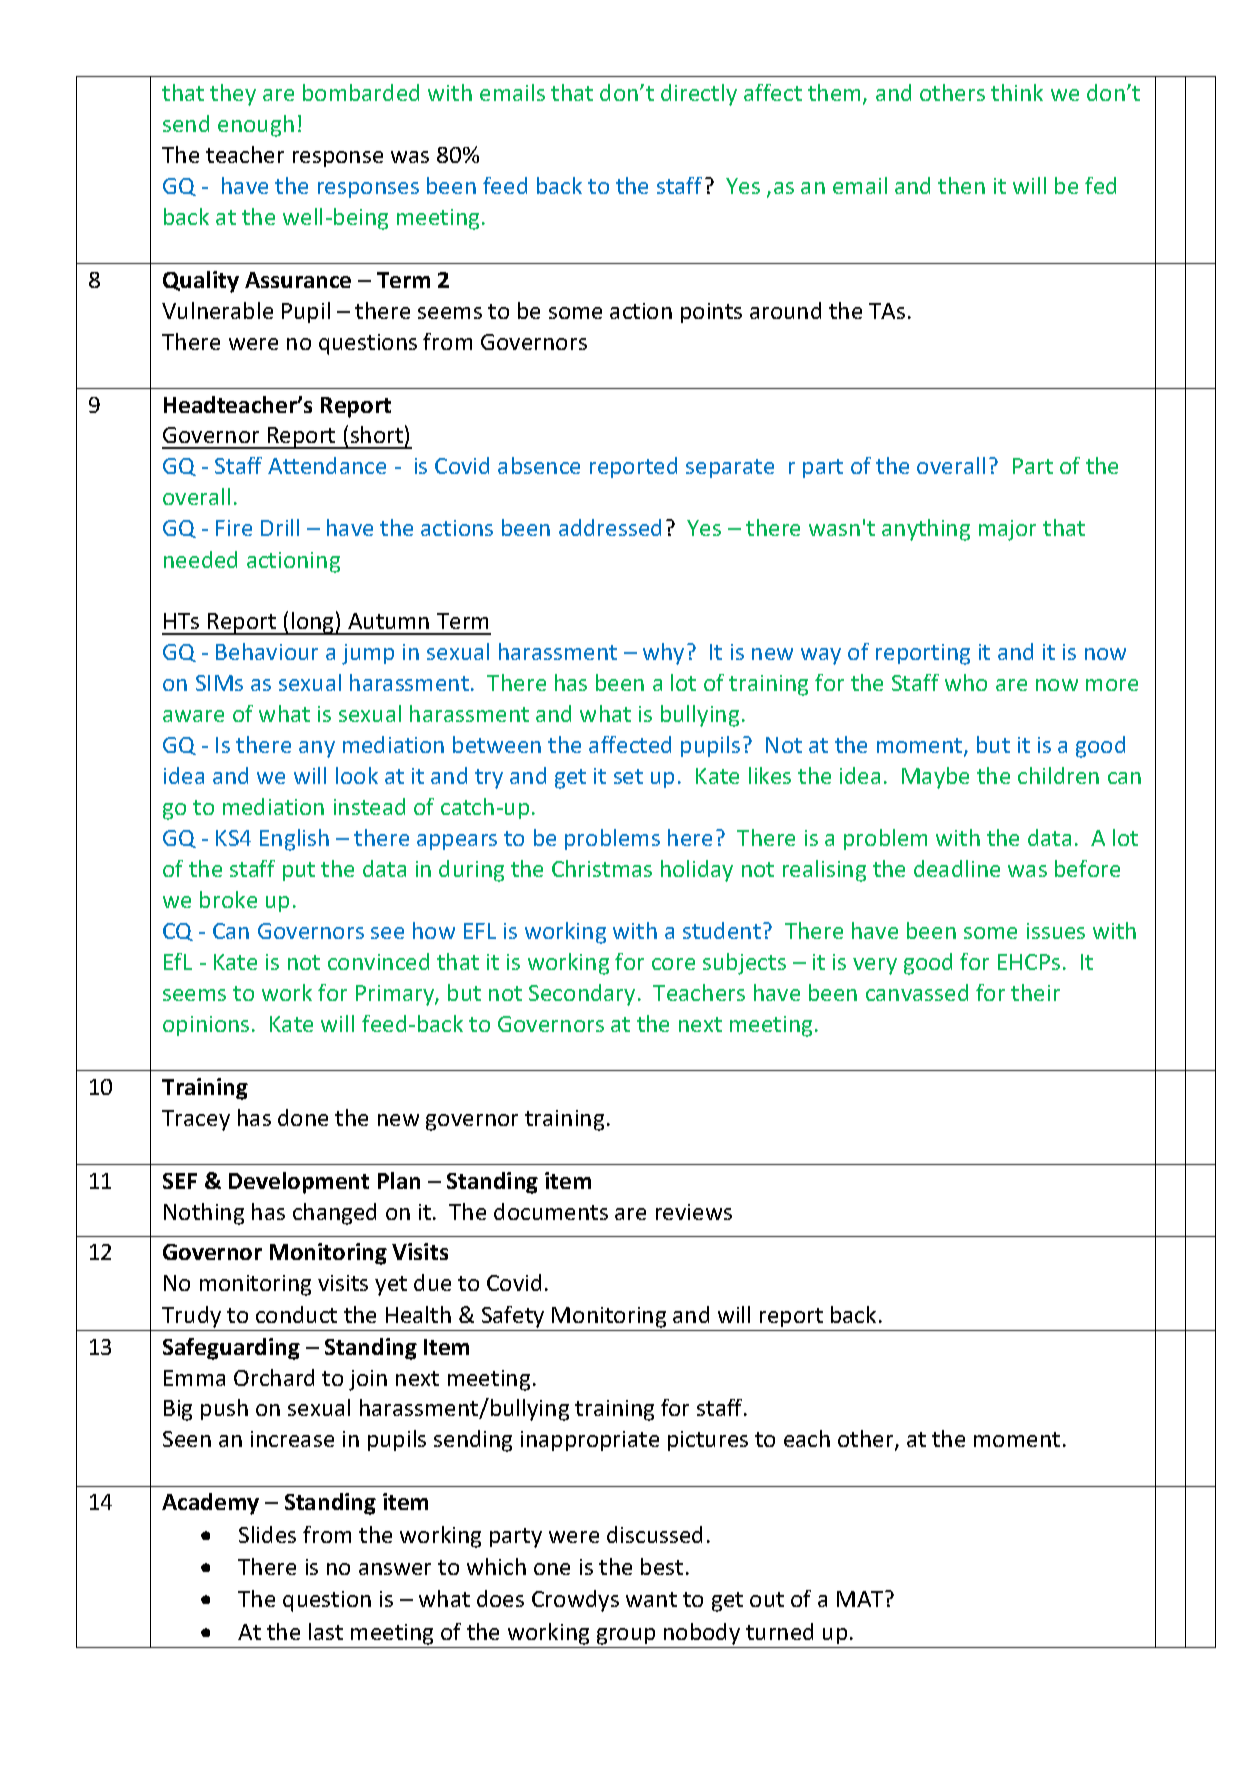  What do you see at coordinates (206, 1026) in the image?
I see `opinions` at bounding box center [206, 1026].
